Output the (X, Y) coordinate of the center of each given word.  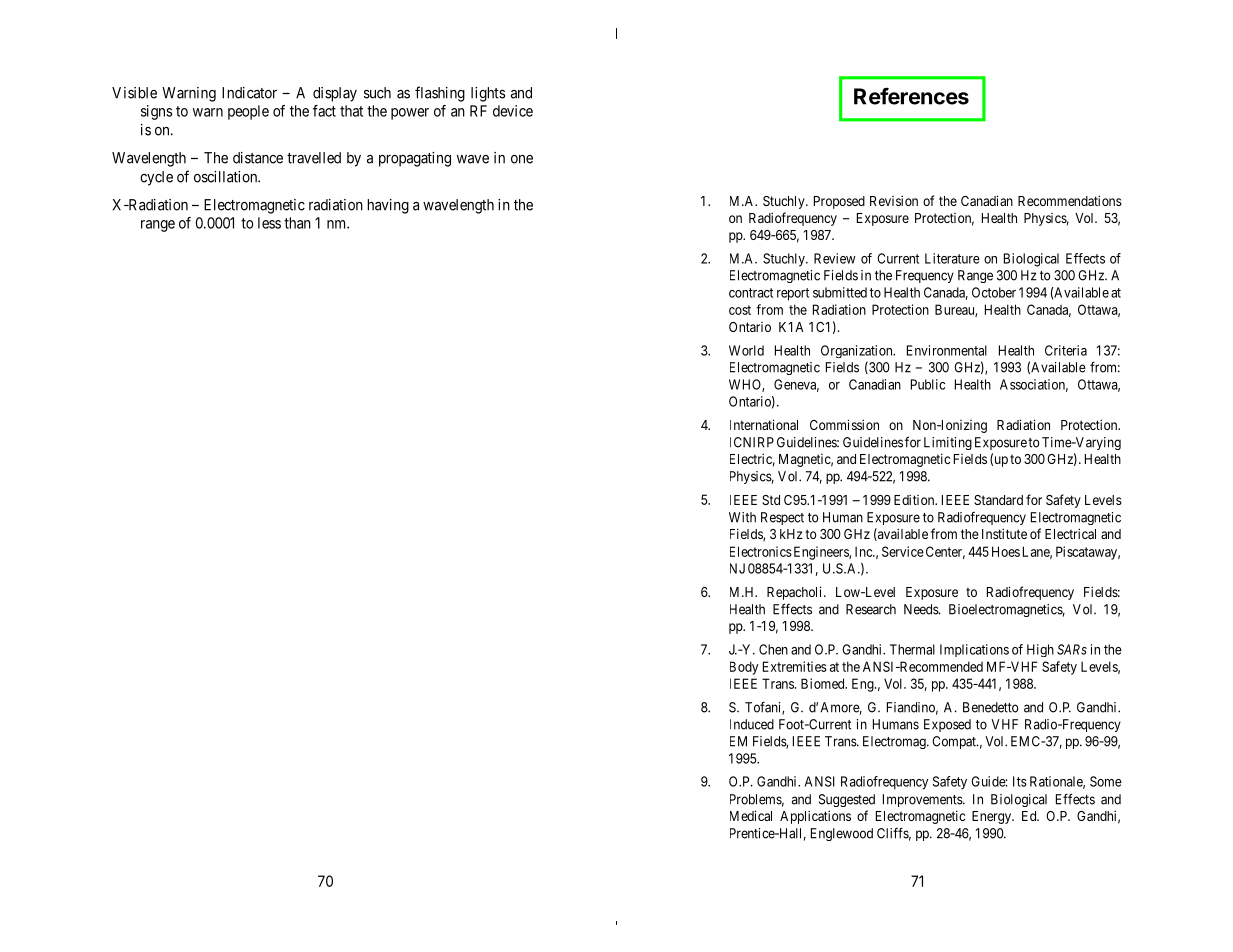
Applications (815, 817)
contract (751, 293)
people (248, 112)
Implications (974, 650)
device (513, 111)
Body (744, 668)
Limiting (948, 443)
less (269, 223)
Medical (751, 815)
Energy (992, 817)
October (994, 292)
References (911, 96)
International (764, 424)
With (742, 517)
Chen (773, 649)
